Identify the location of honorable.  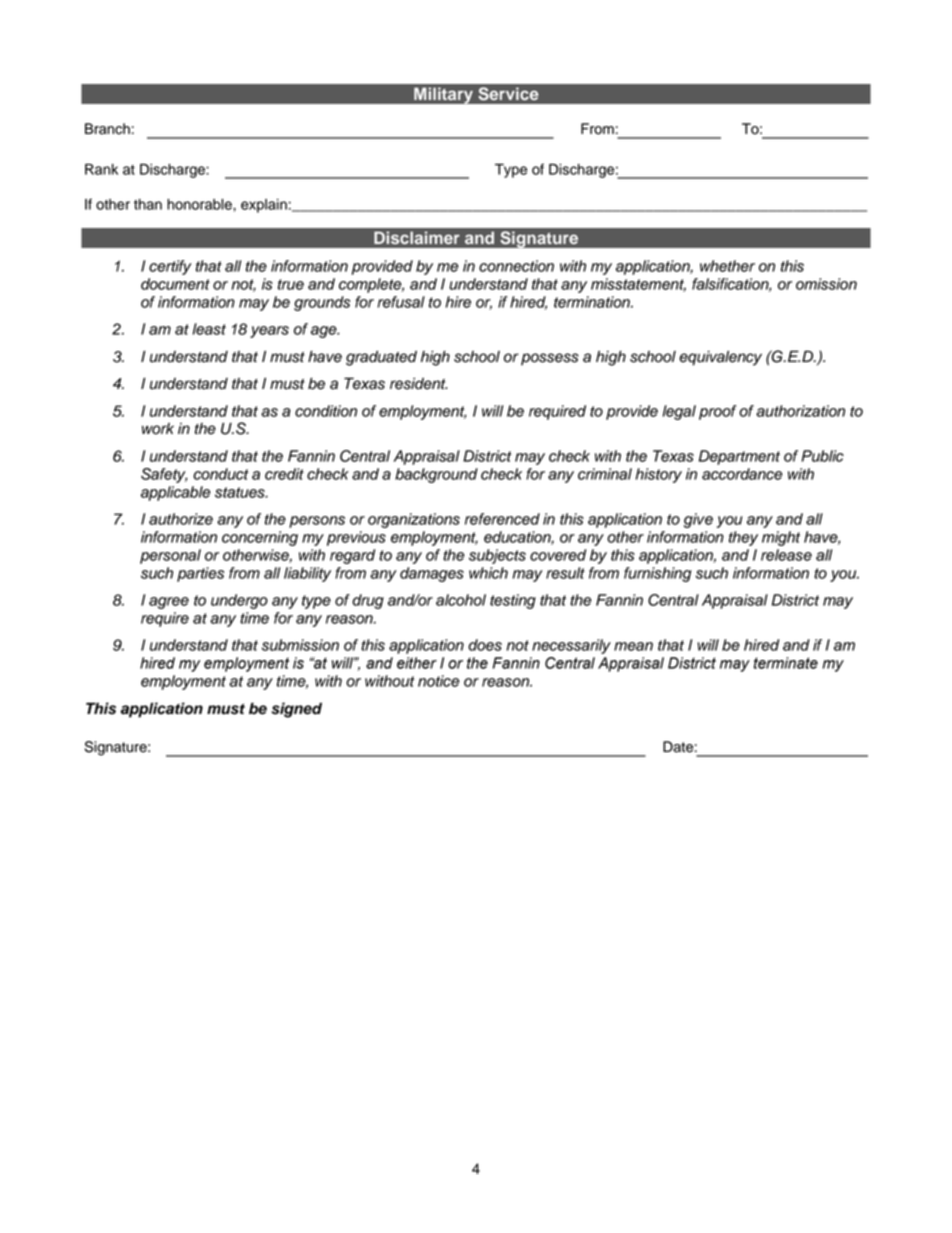
(200, 204).
